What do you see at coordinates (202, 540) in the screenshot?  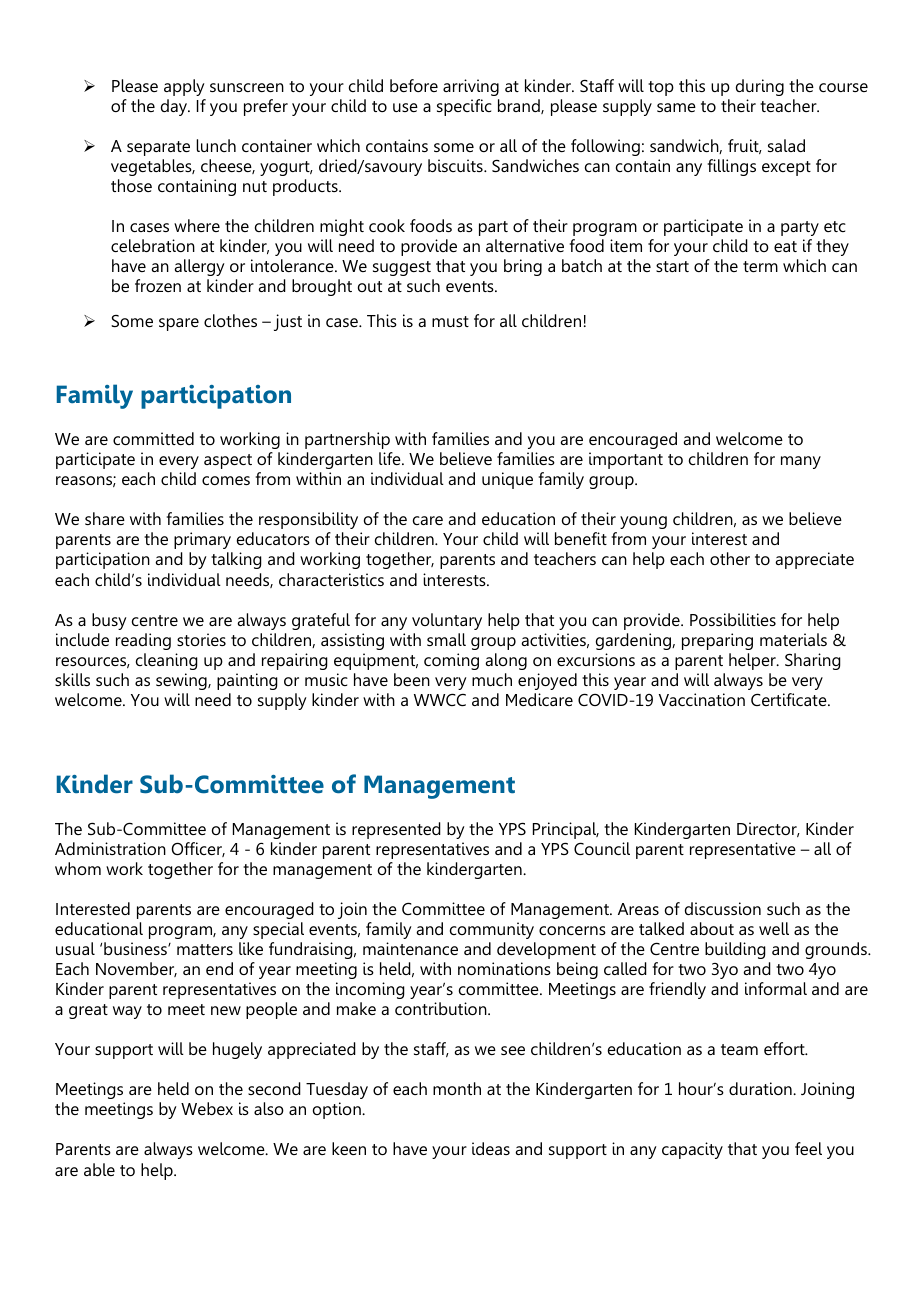 I see `primary` at bounding box center [202, 540].
